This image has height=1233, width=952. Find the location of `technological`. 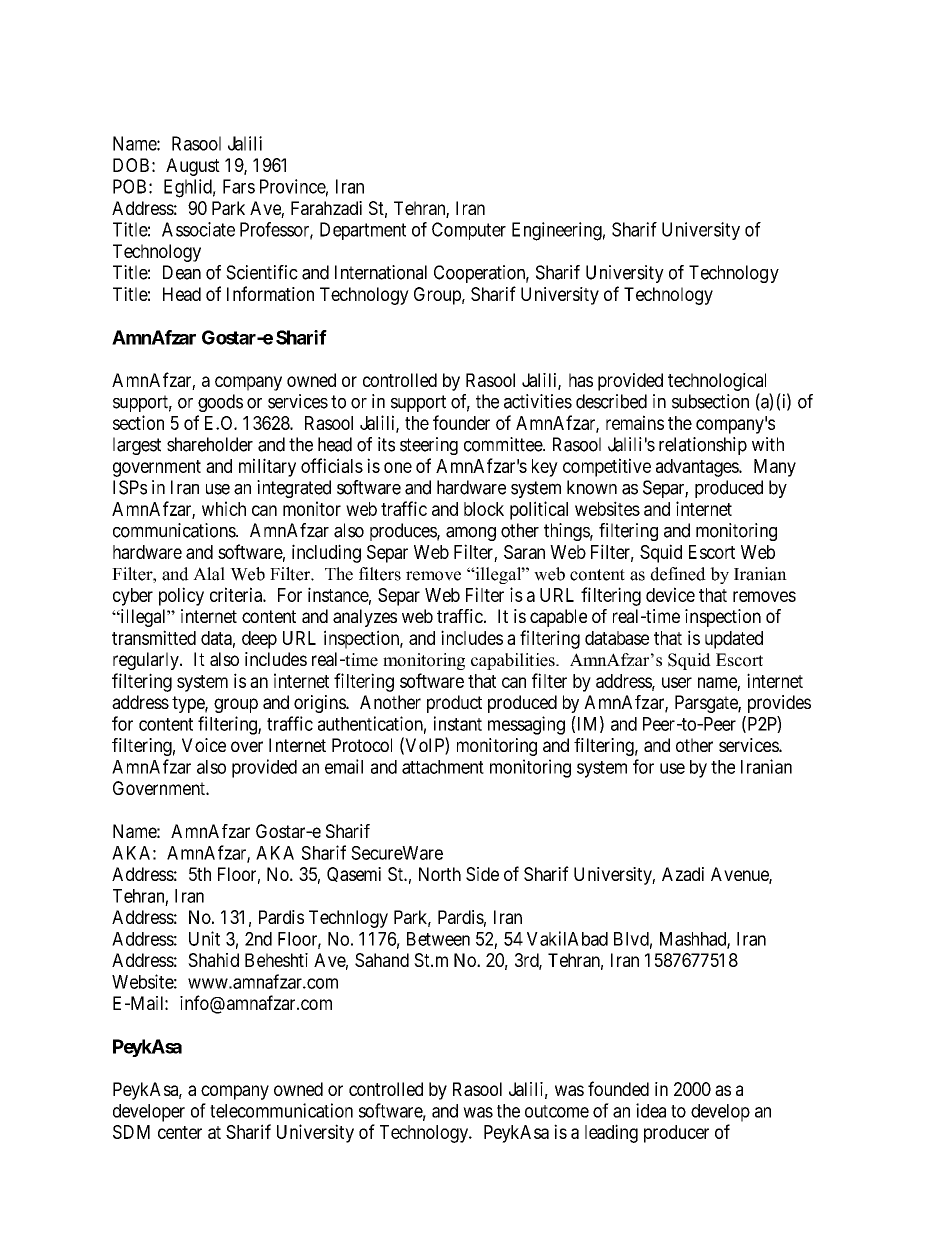

technological is located at coordinates (717, 382).
